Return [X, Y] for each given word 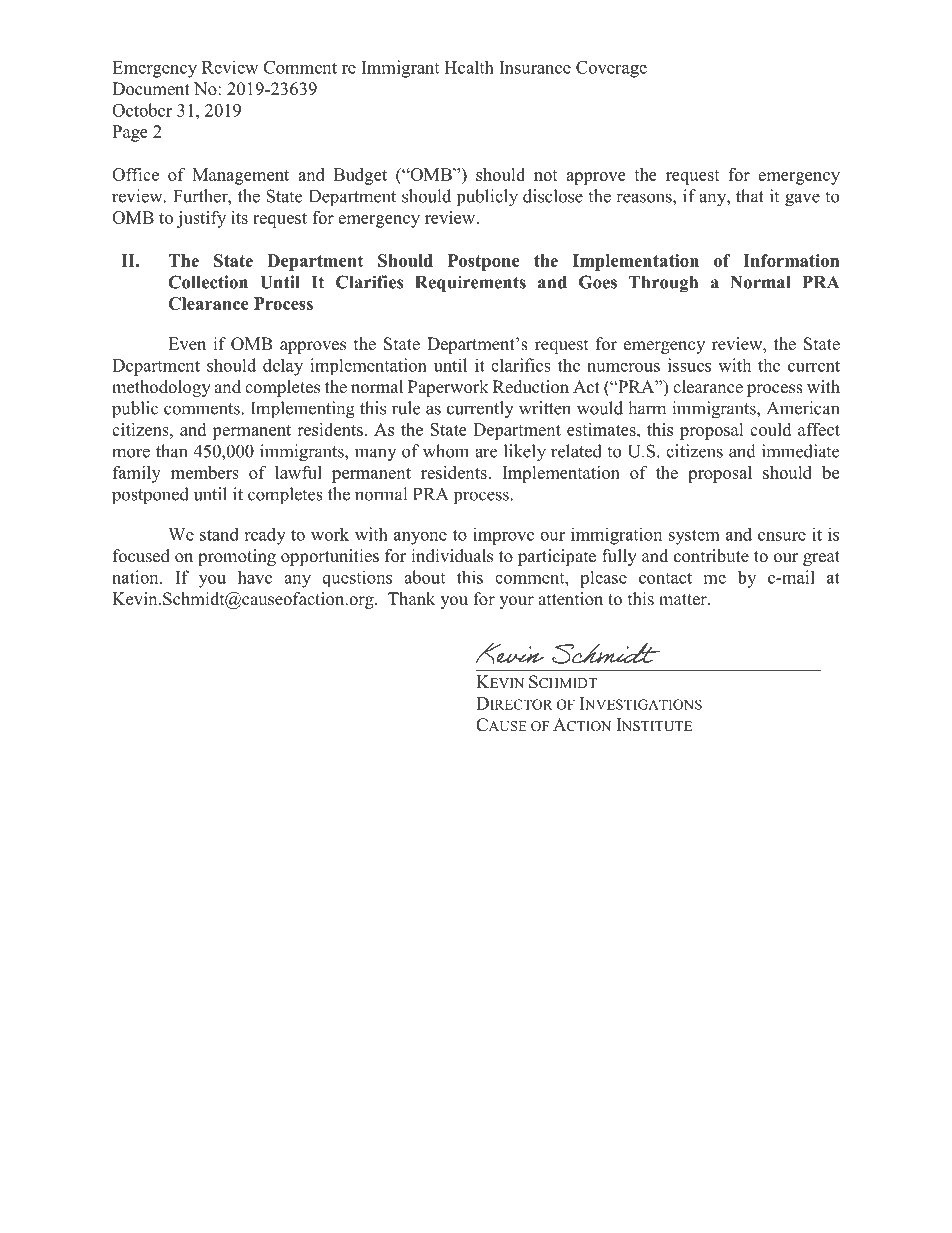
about [424, 577]
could [770, 429]
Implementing [303, 410]
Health [469, 67]
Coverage [611, 69]
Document [151, 89]
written [545, 408]
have [255, 577]
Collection [208, 282]
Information [791, 260]
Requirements [470, 284]
